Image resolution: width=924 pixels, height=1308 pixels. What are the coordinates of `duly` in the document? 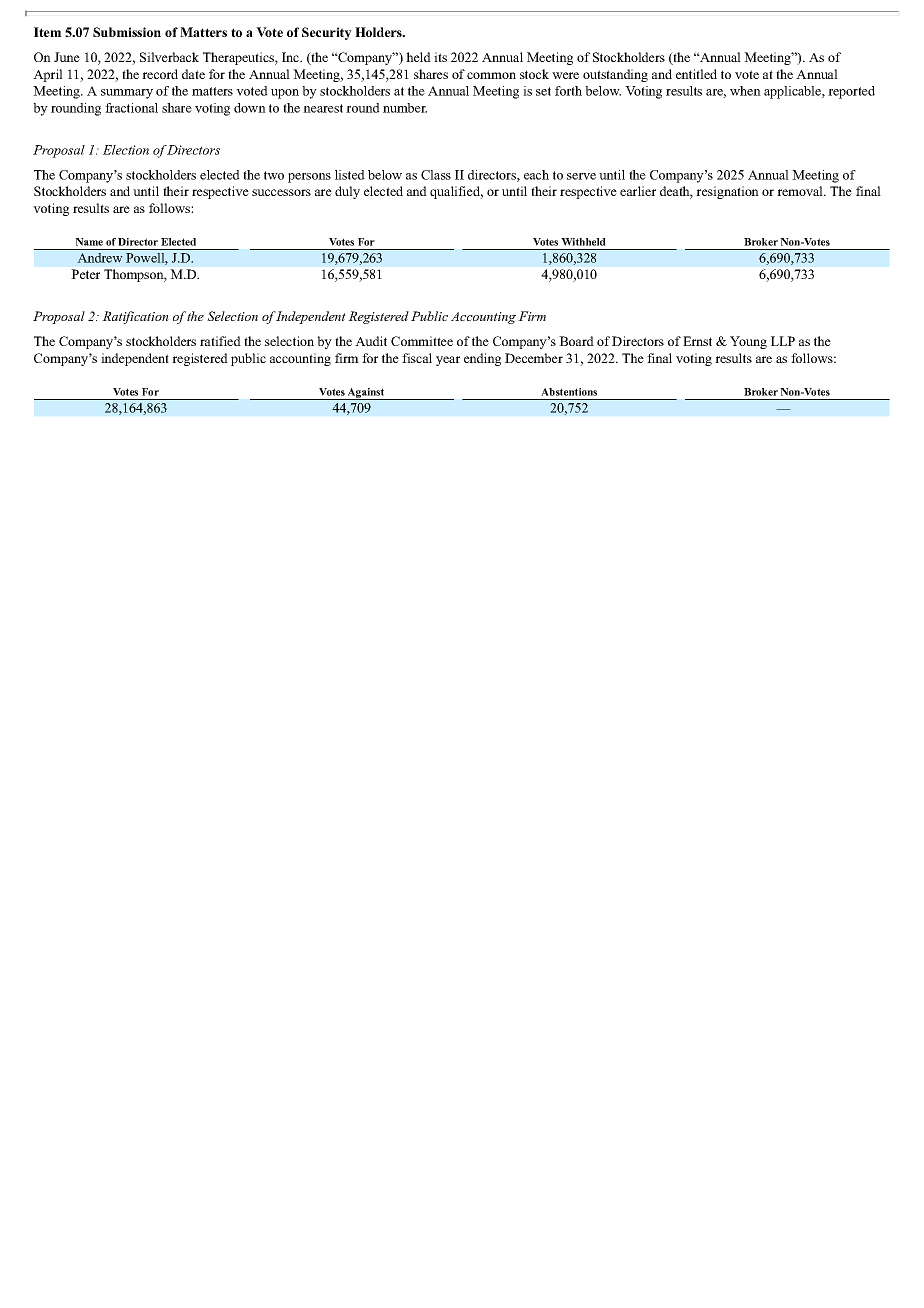 It's located at (347, 192).
